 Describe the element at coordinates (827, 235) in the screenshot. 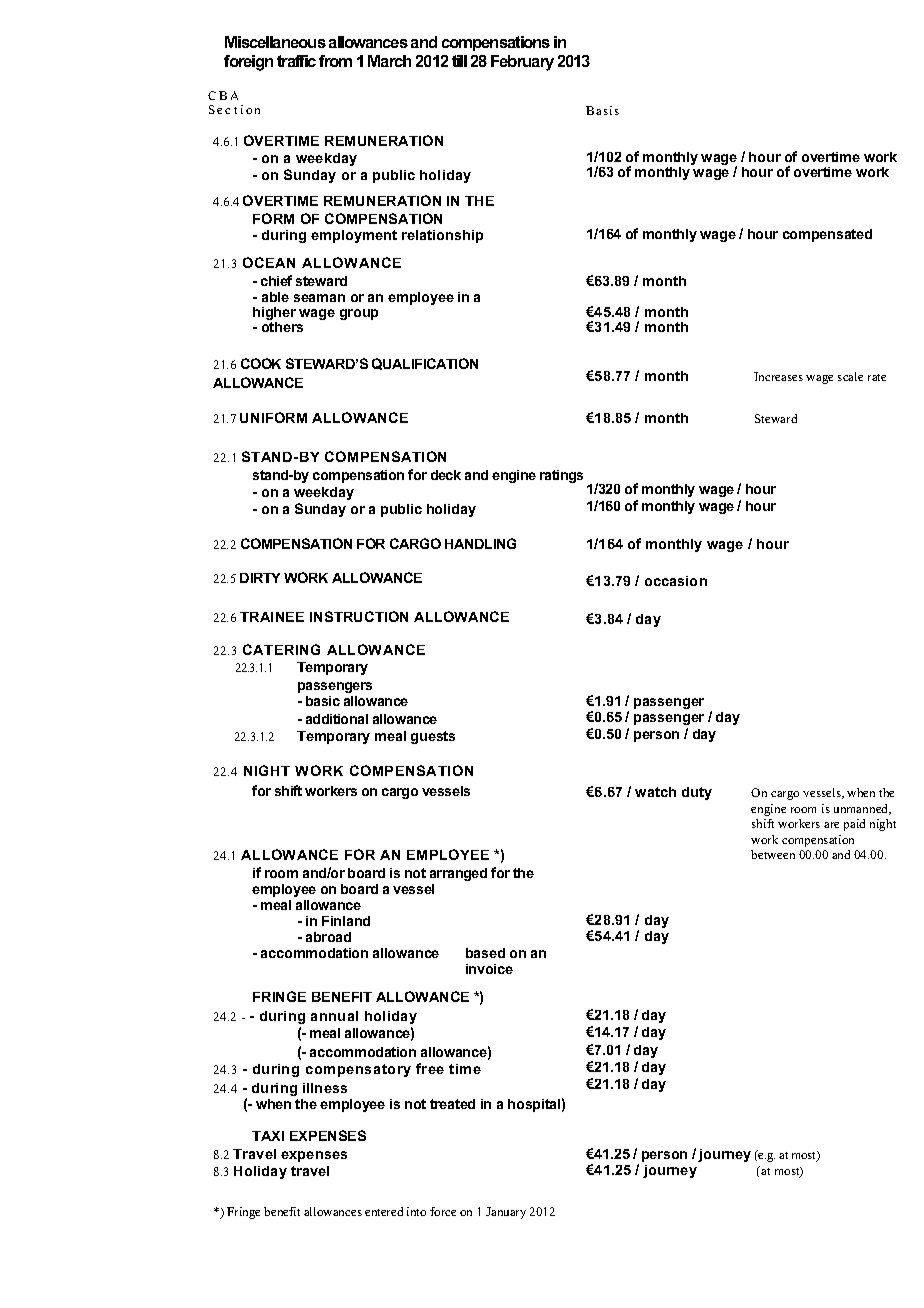

I see `compensated` at that location.
